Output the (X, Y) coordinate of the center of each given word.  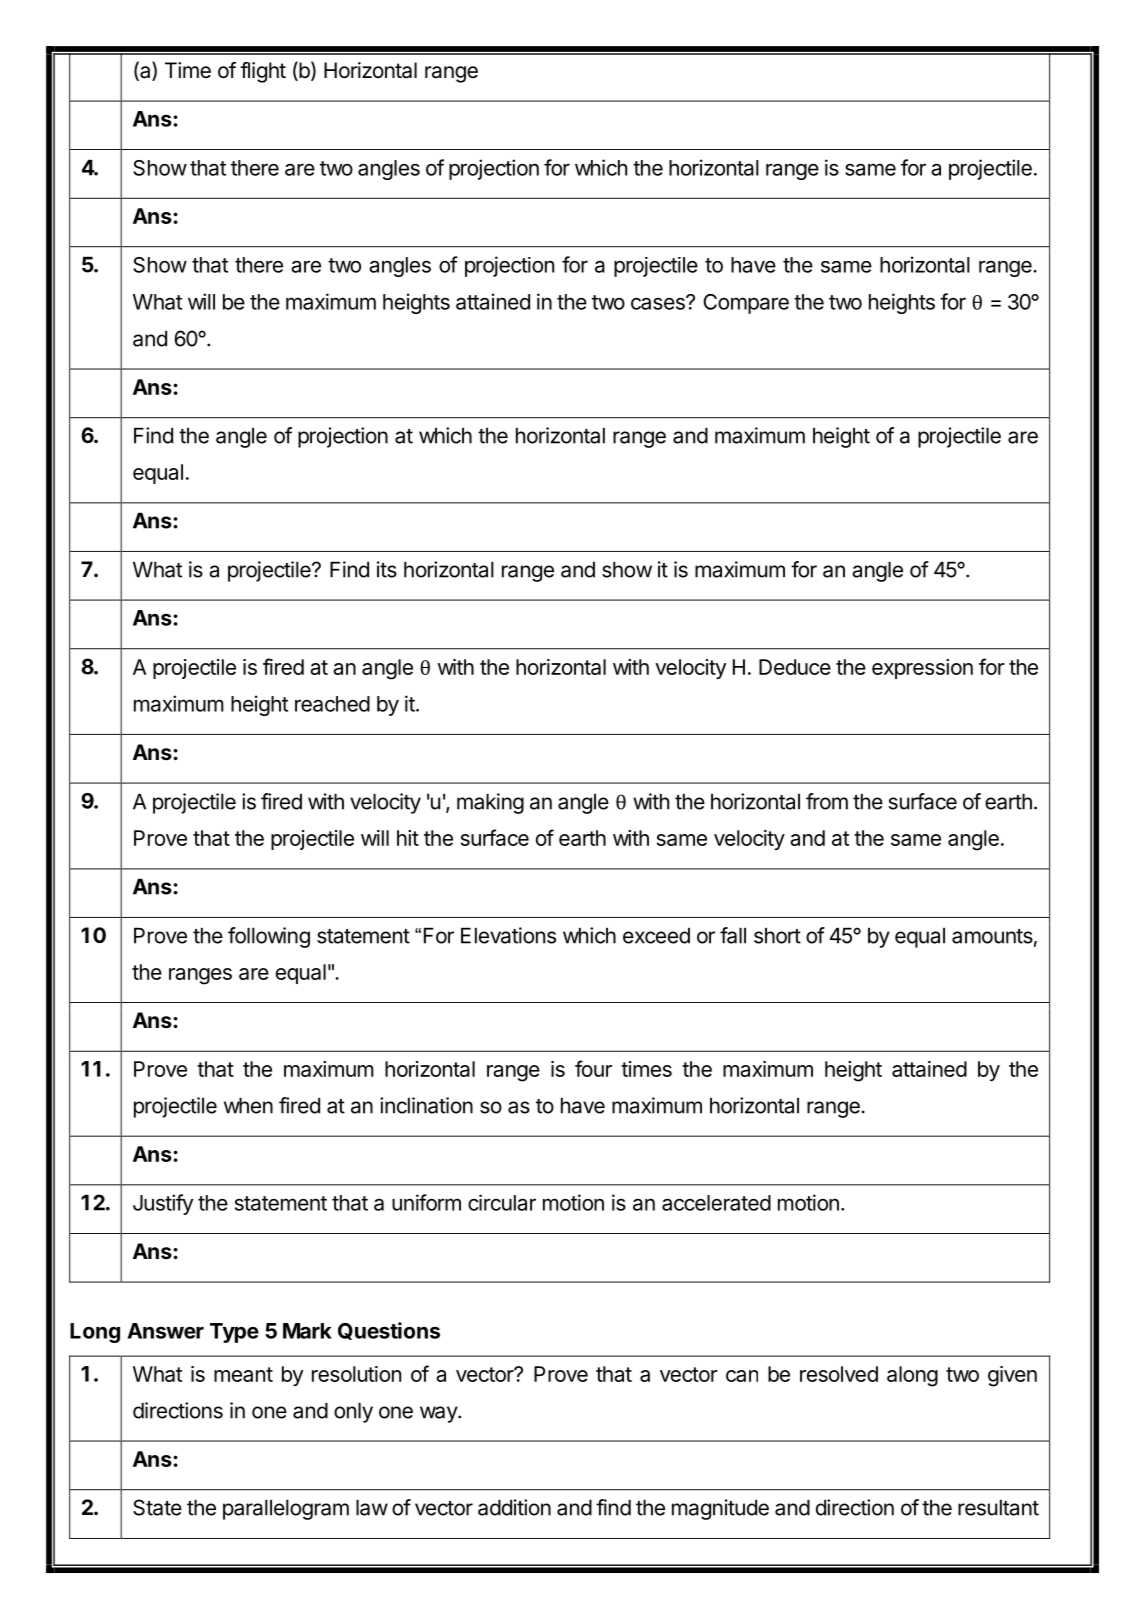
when (248, 1105)
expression (922, 669)
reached (332, 704)
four (593, 1068)
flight (263, 72)
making (490, 803)
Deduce (795, 667)
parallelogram (286, 1509)
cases (659, 303)
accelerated (716, 1203)
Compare (746, 304)
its (387, 569)
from (827, 801)
